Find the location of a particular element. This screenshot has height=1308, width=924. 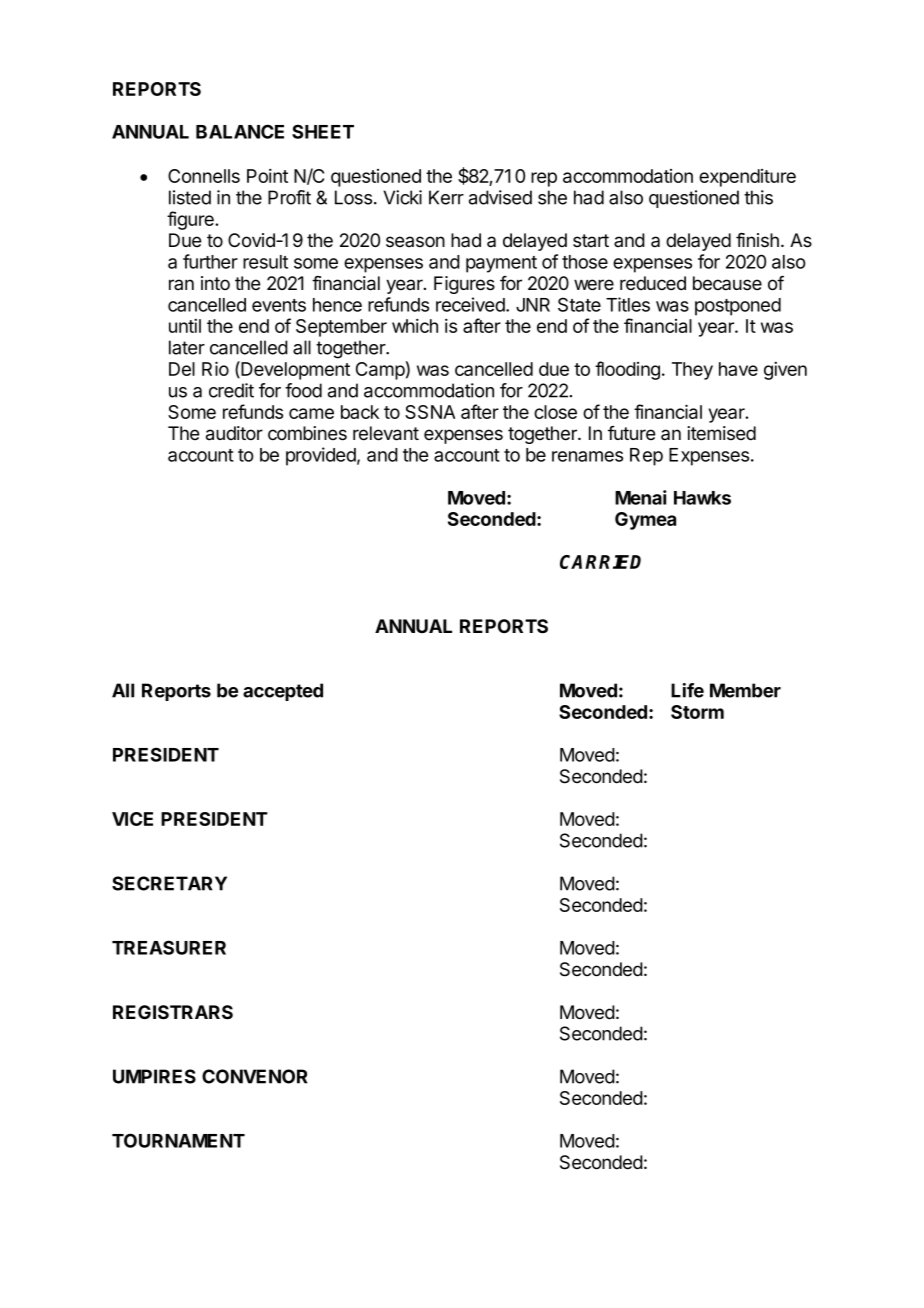

TOURNAMENT is located at coordinates (178, 1140).
